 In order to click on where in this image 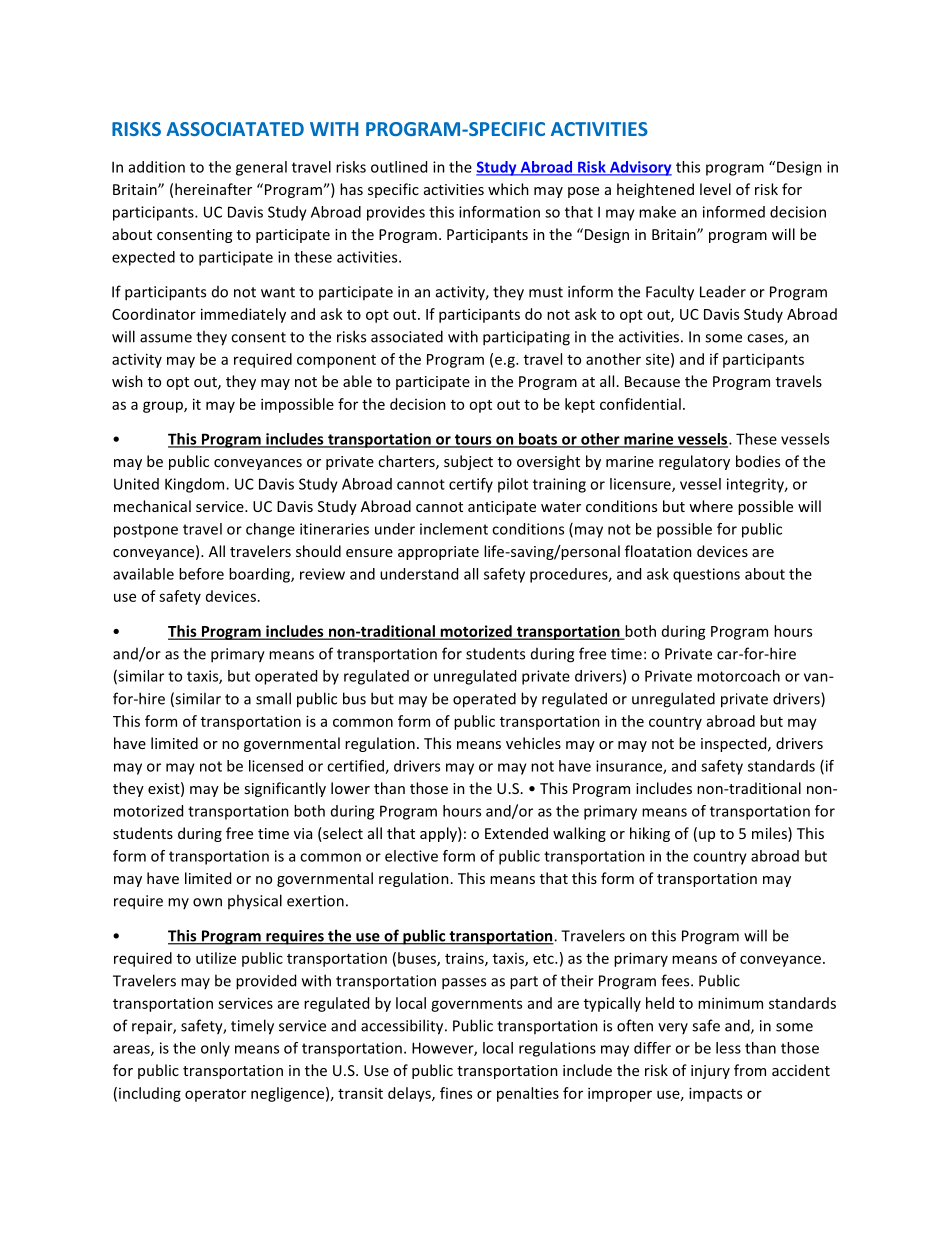, I will do `click(711, 506)`.
